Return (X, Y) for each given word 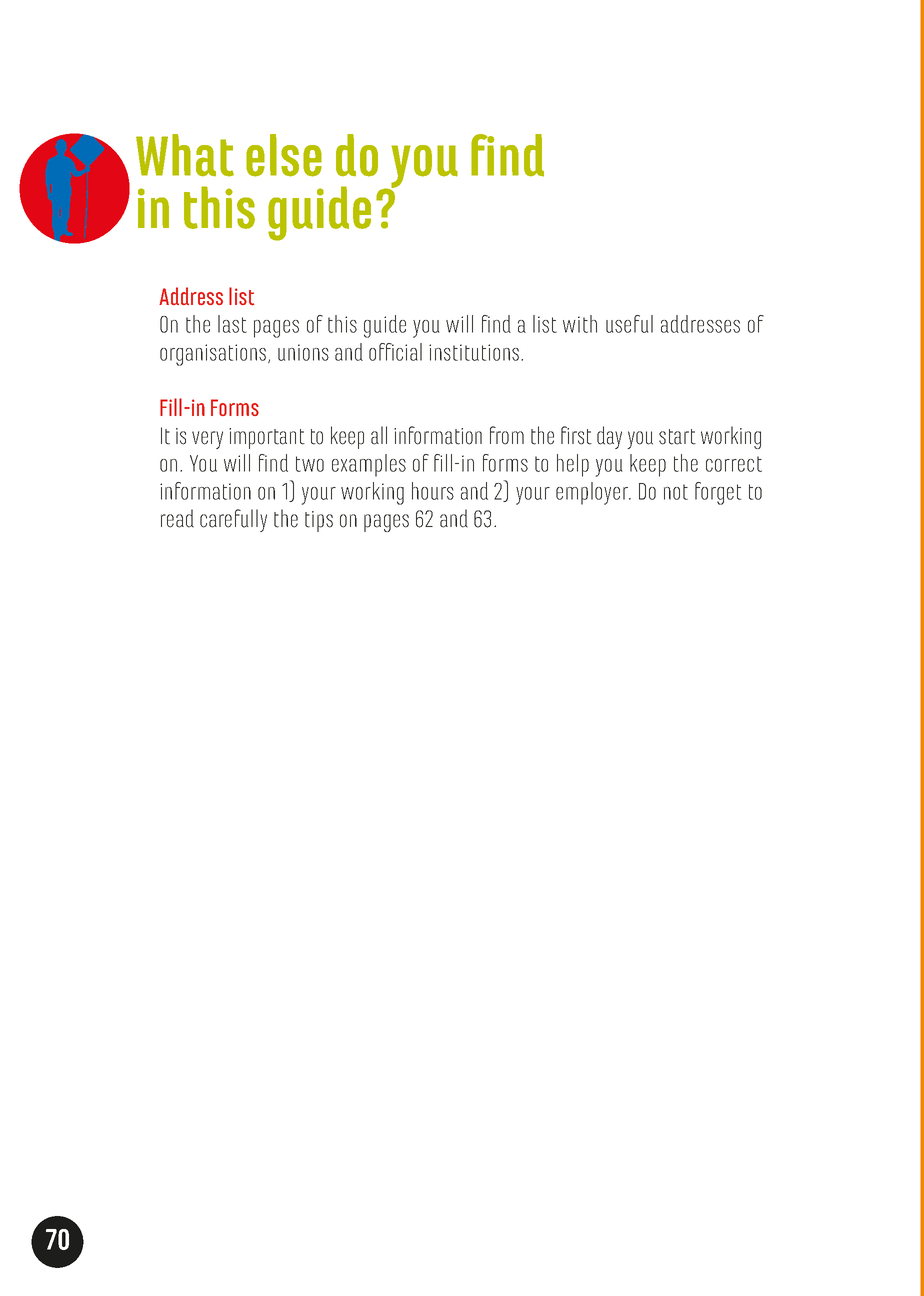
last (232, 324)
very (207, 440)
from (507, 435)
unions (303, 352)
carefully (233, 520)
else (284, 155)
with (580, 324)
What (185, 155)
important (267, 438)
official (395, 352)
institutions (474, 352)
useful (629, 324)
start (677, 437)
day (609, 437)
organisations (213, 355)
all (379, 435)
